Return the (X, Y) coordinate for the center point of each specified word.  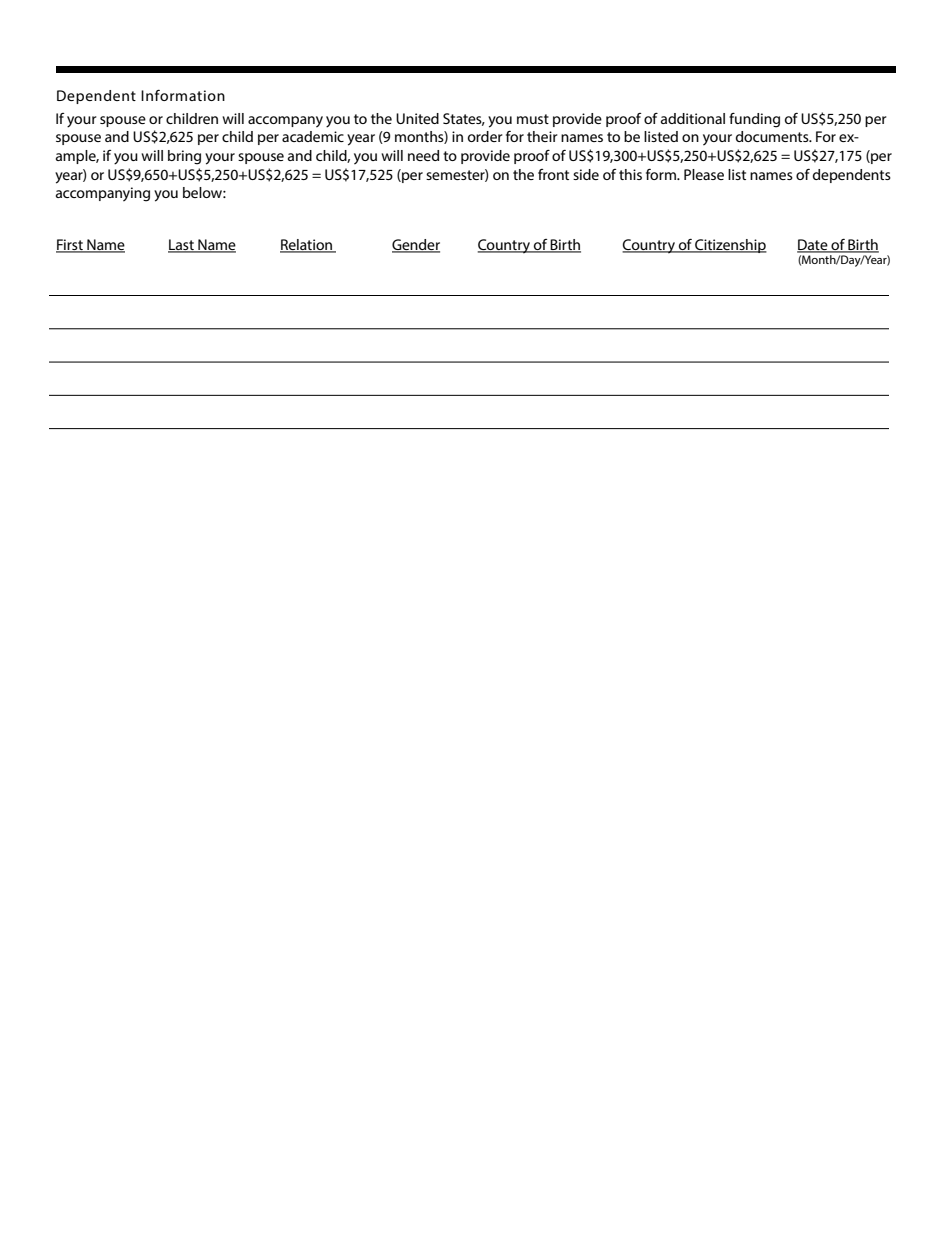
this (630, 174)
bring (184, 157)
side (586, 174)
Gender (416, 246)
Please (704, 174)
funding (754, 120)
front (553, 174)
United (417, 118)
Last (182, 246)
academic (313, 136)
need (423, 155)
